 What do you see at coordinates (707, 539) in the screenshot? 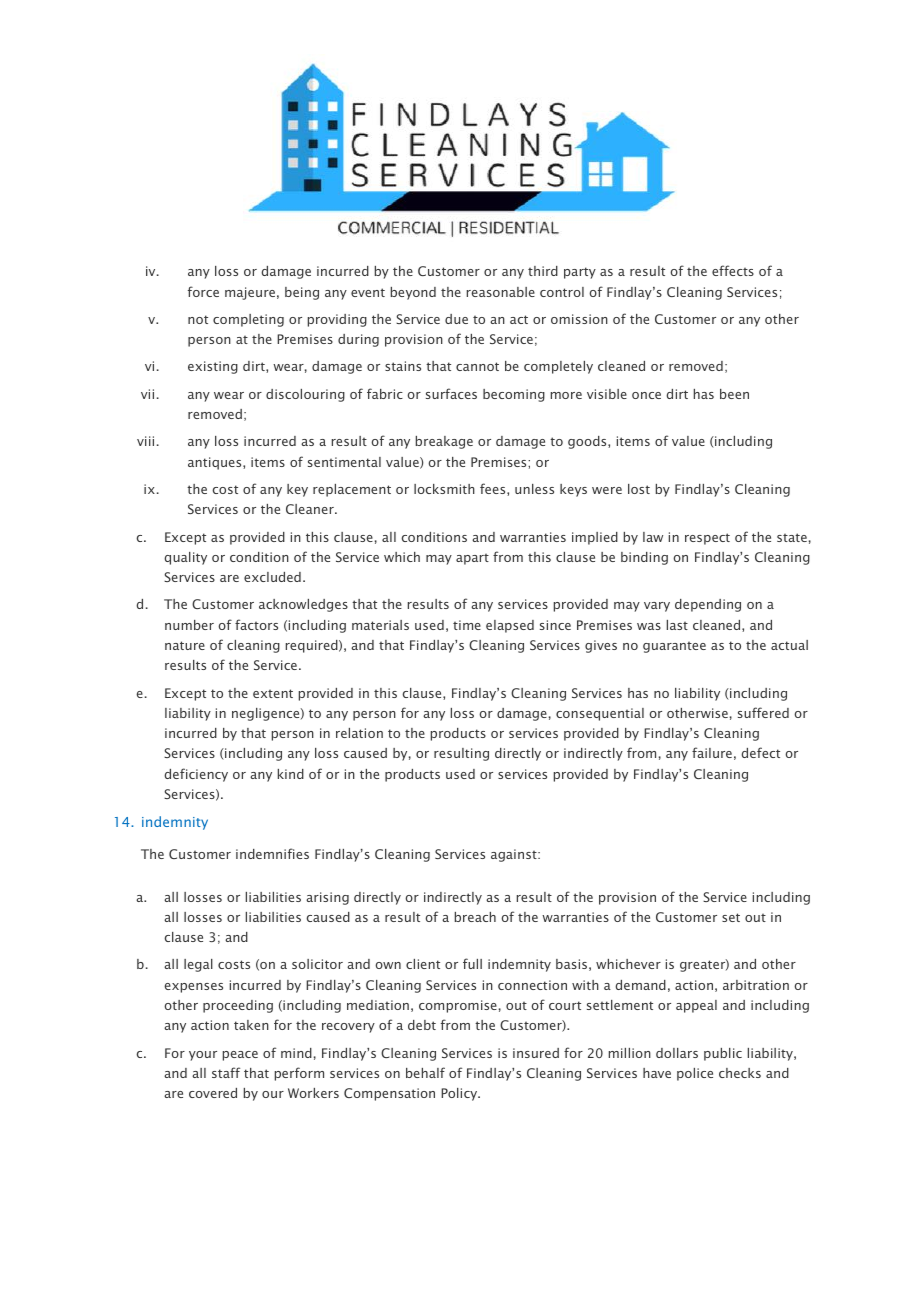
I see `respect` at bounding box center [707, 539].
